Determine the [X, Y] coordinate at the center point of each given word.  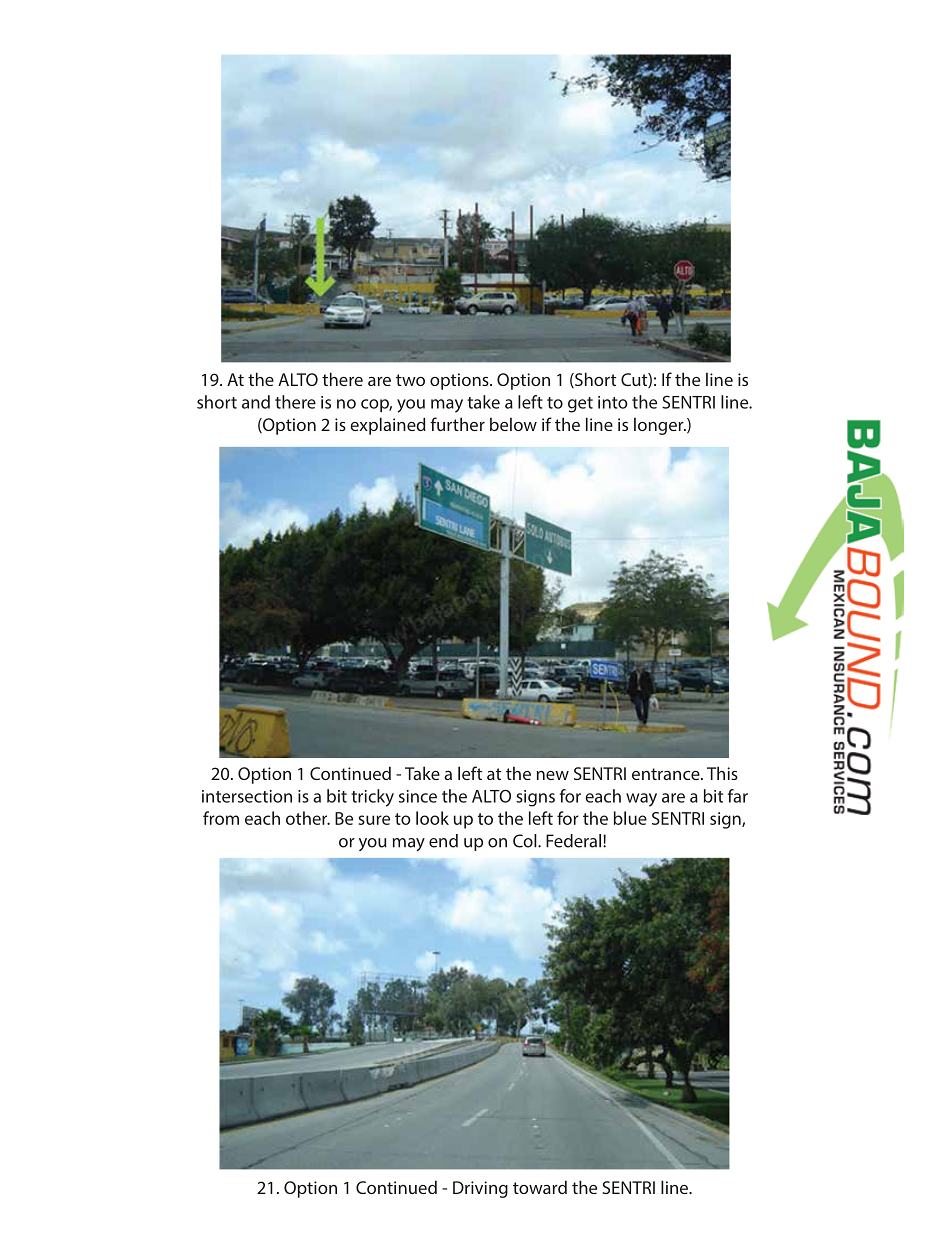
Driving [480, 1189]
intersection [247, 796]
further [457, 424]
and [256, 402]
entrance [667, 774]
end [443, 841]
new [553, 775]
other [308, 818]
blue [630, 818]
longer [660, 426]
